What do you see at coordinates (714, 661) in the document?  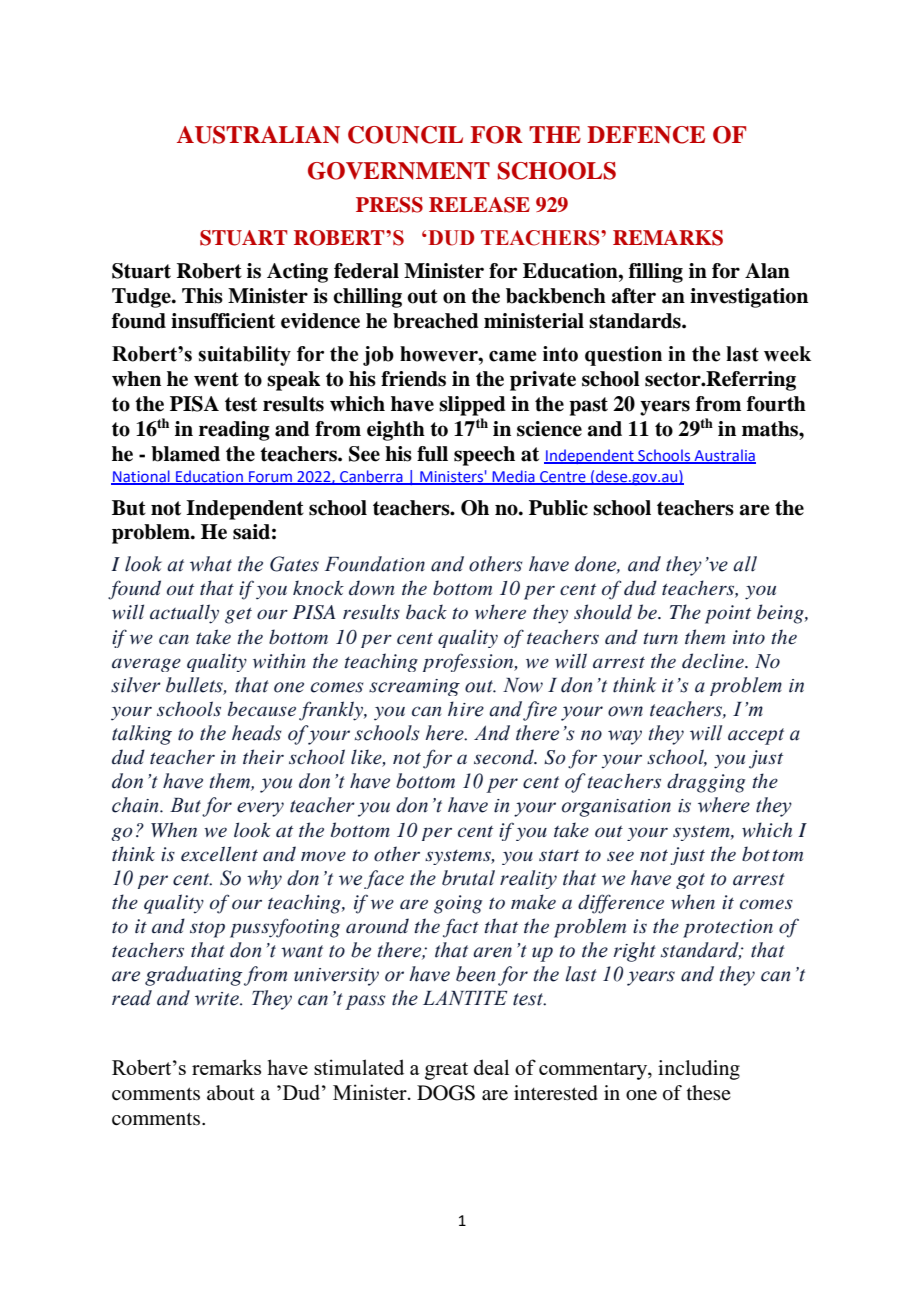 I see `decline` at bounding box center [714, 661].
